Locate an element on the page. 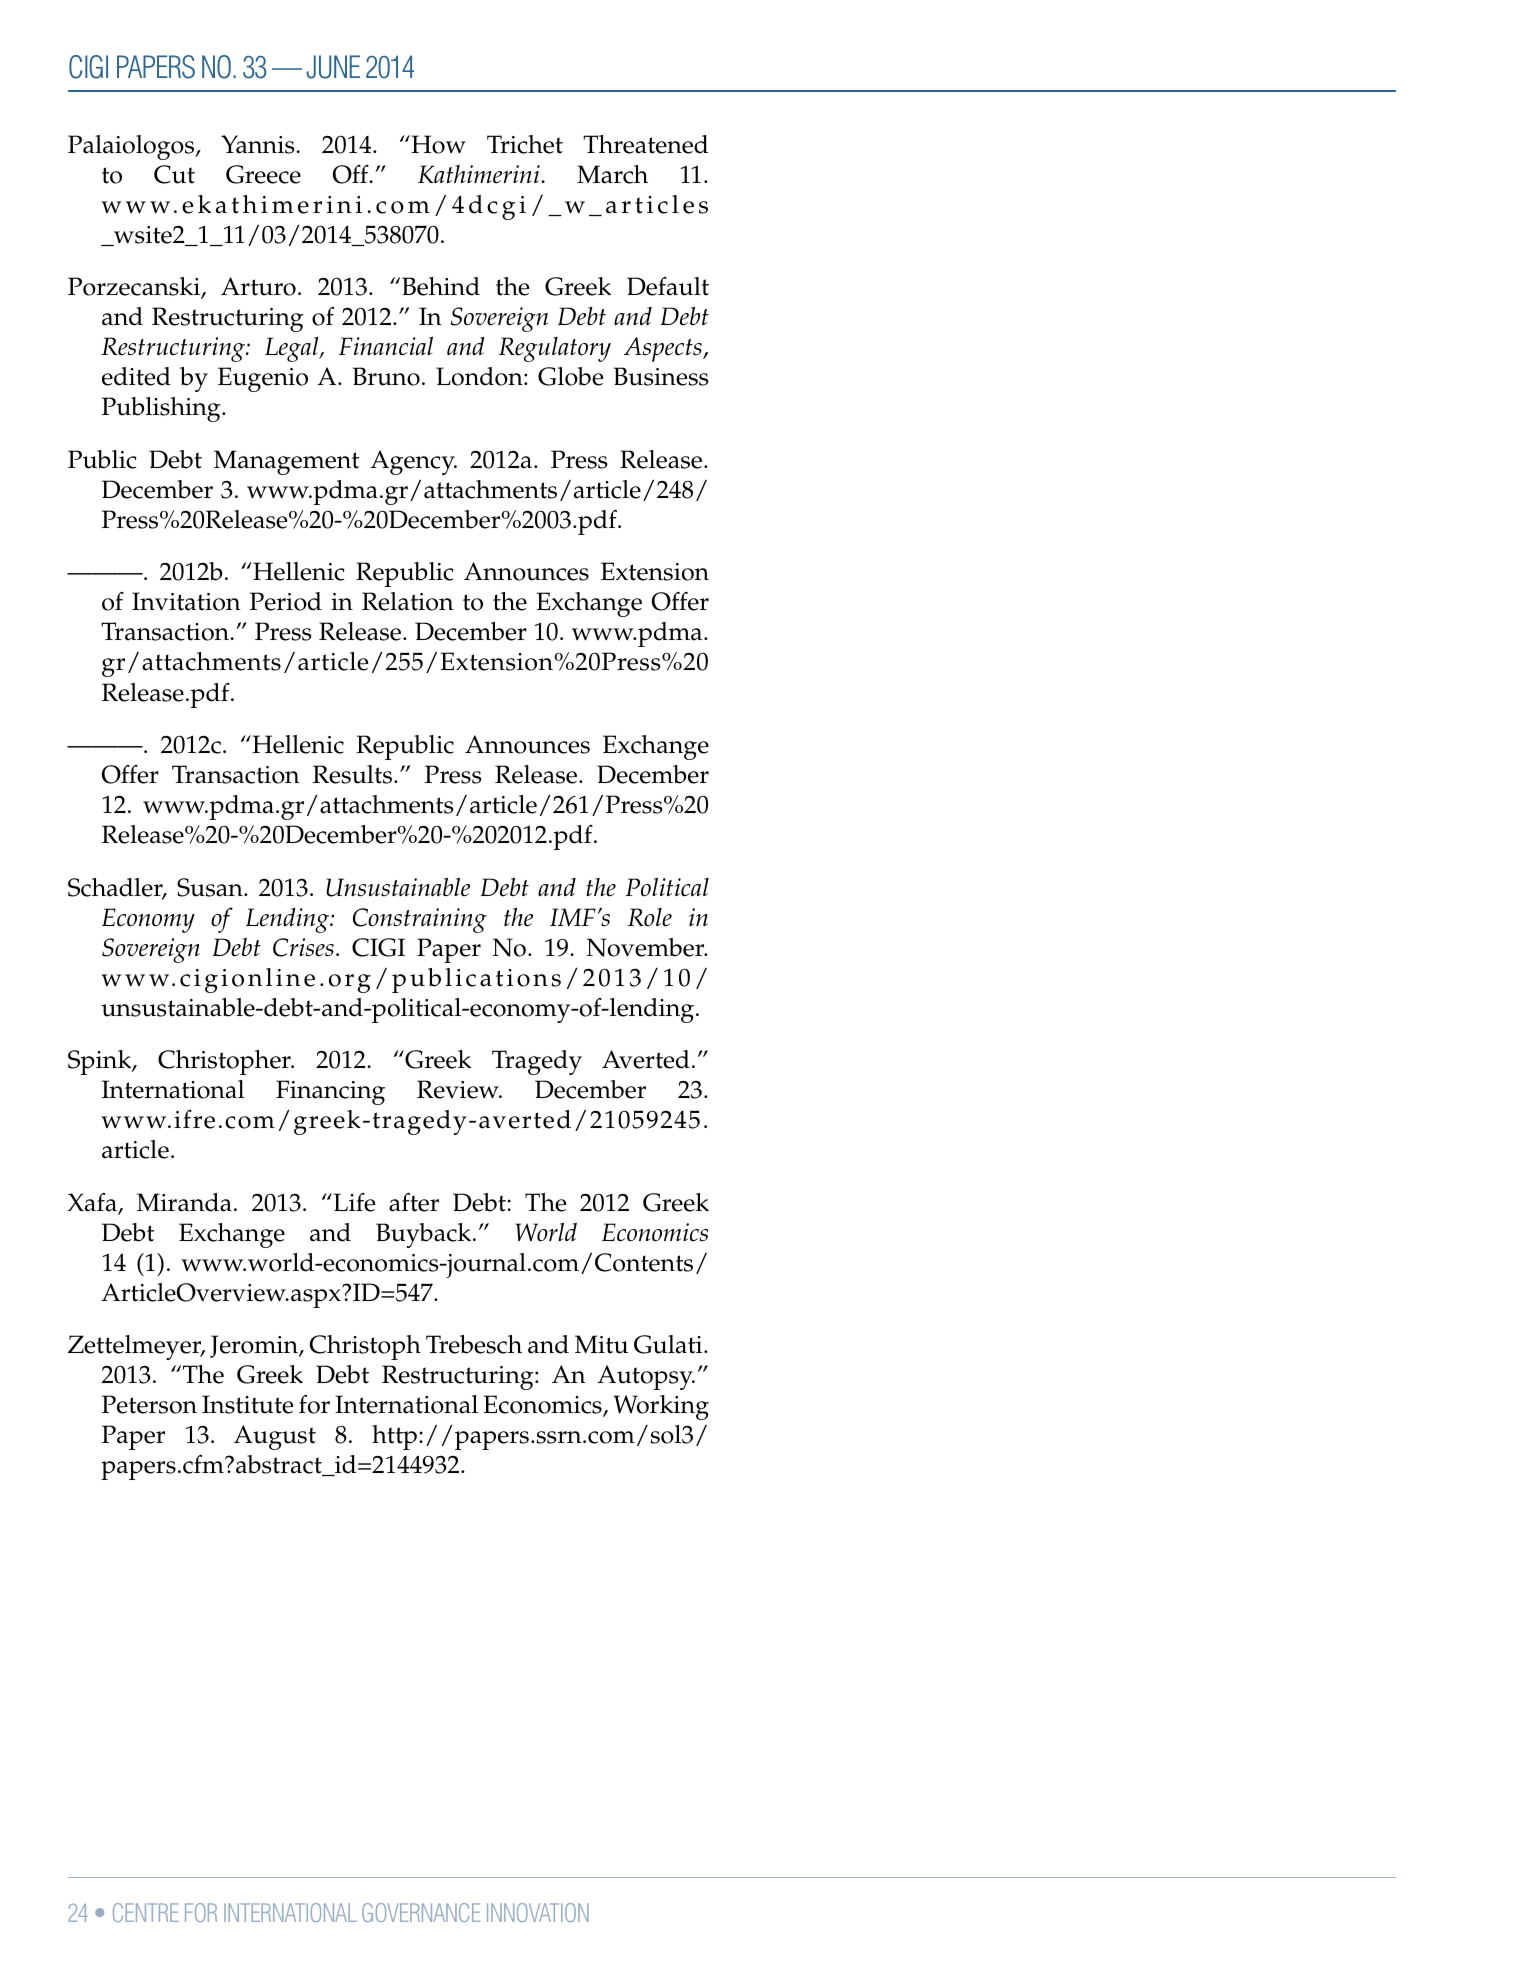  Miranda is located at coordinates (184, 1202).
